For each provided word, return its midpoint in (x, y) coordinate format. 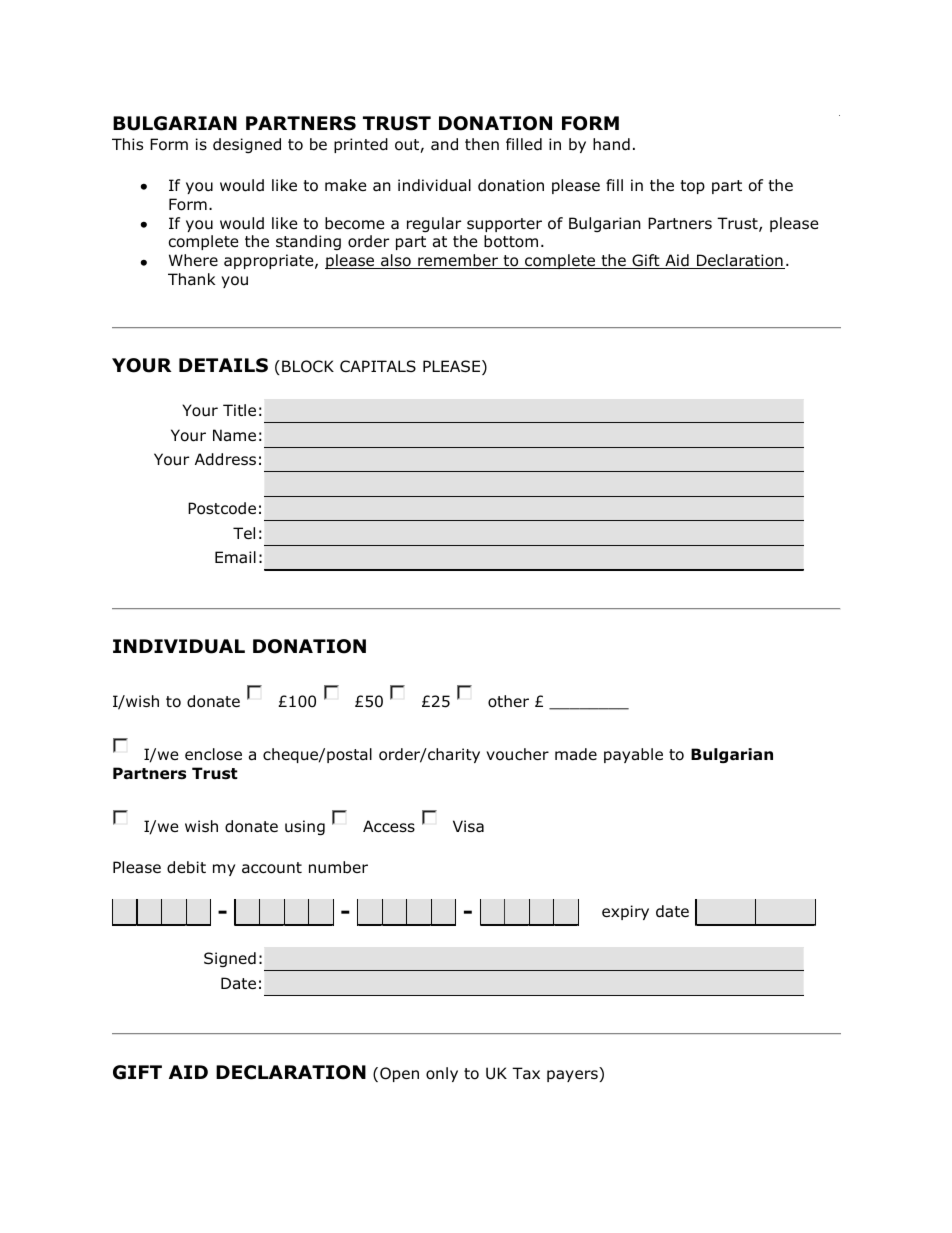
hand (611, 144)
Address (225, 459)
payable (633, 755)
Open (399, 1074)
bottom (511, 241)
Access (389, 826)
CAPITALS (378, 366)
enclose (213, 754)
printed (361, 145)
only (442, 1074)
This (127, 144)
